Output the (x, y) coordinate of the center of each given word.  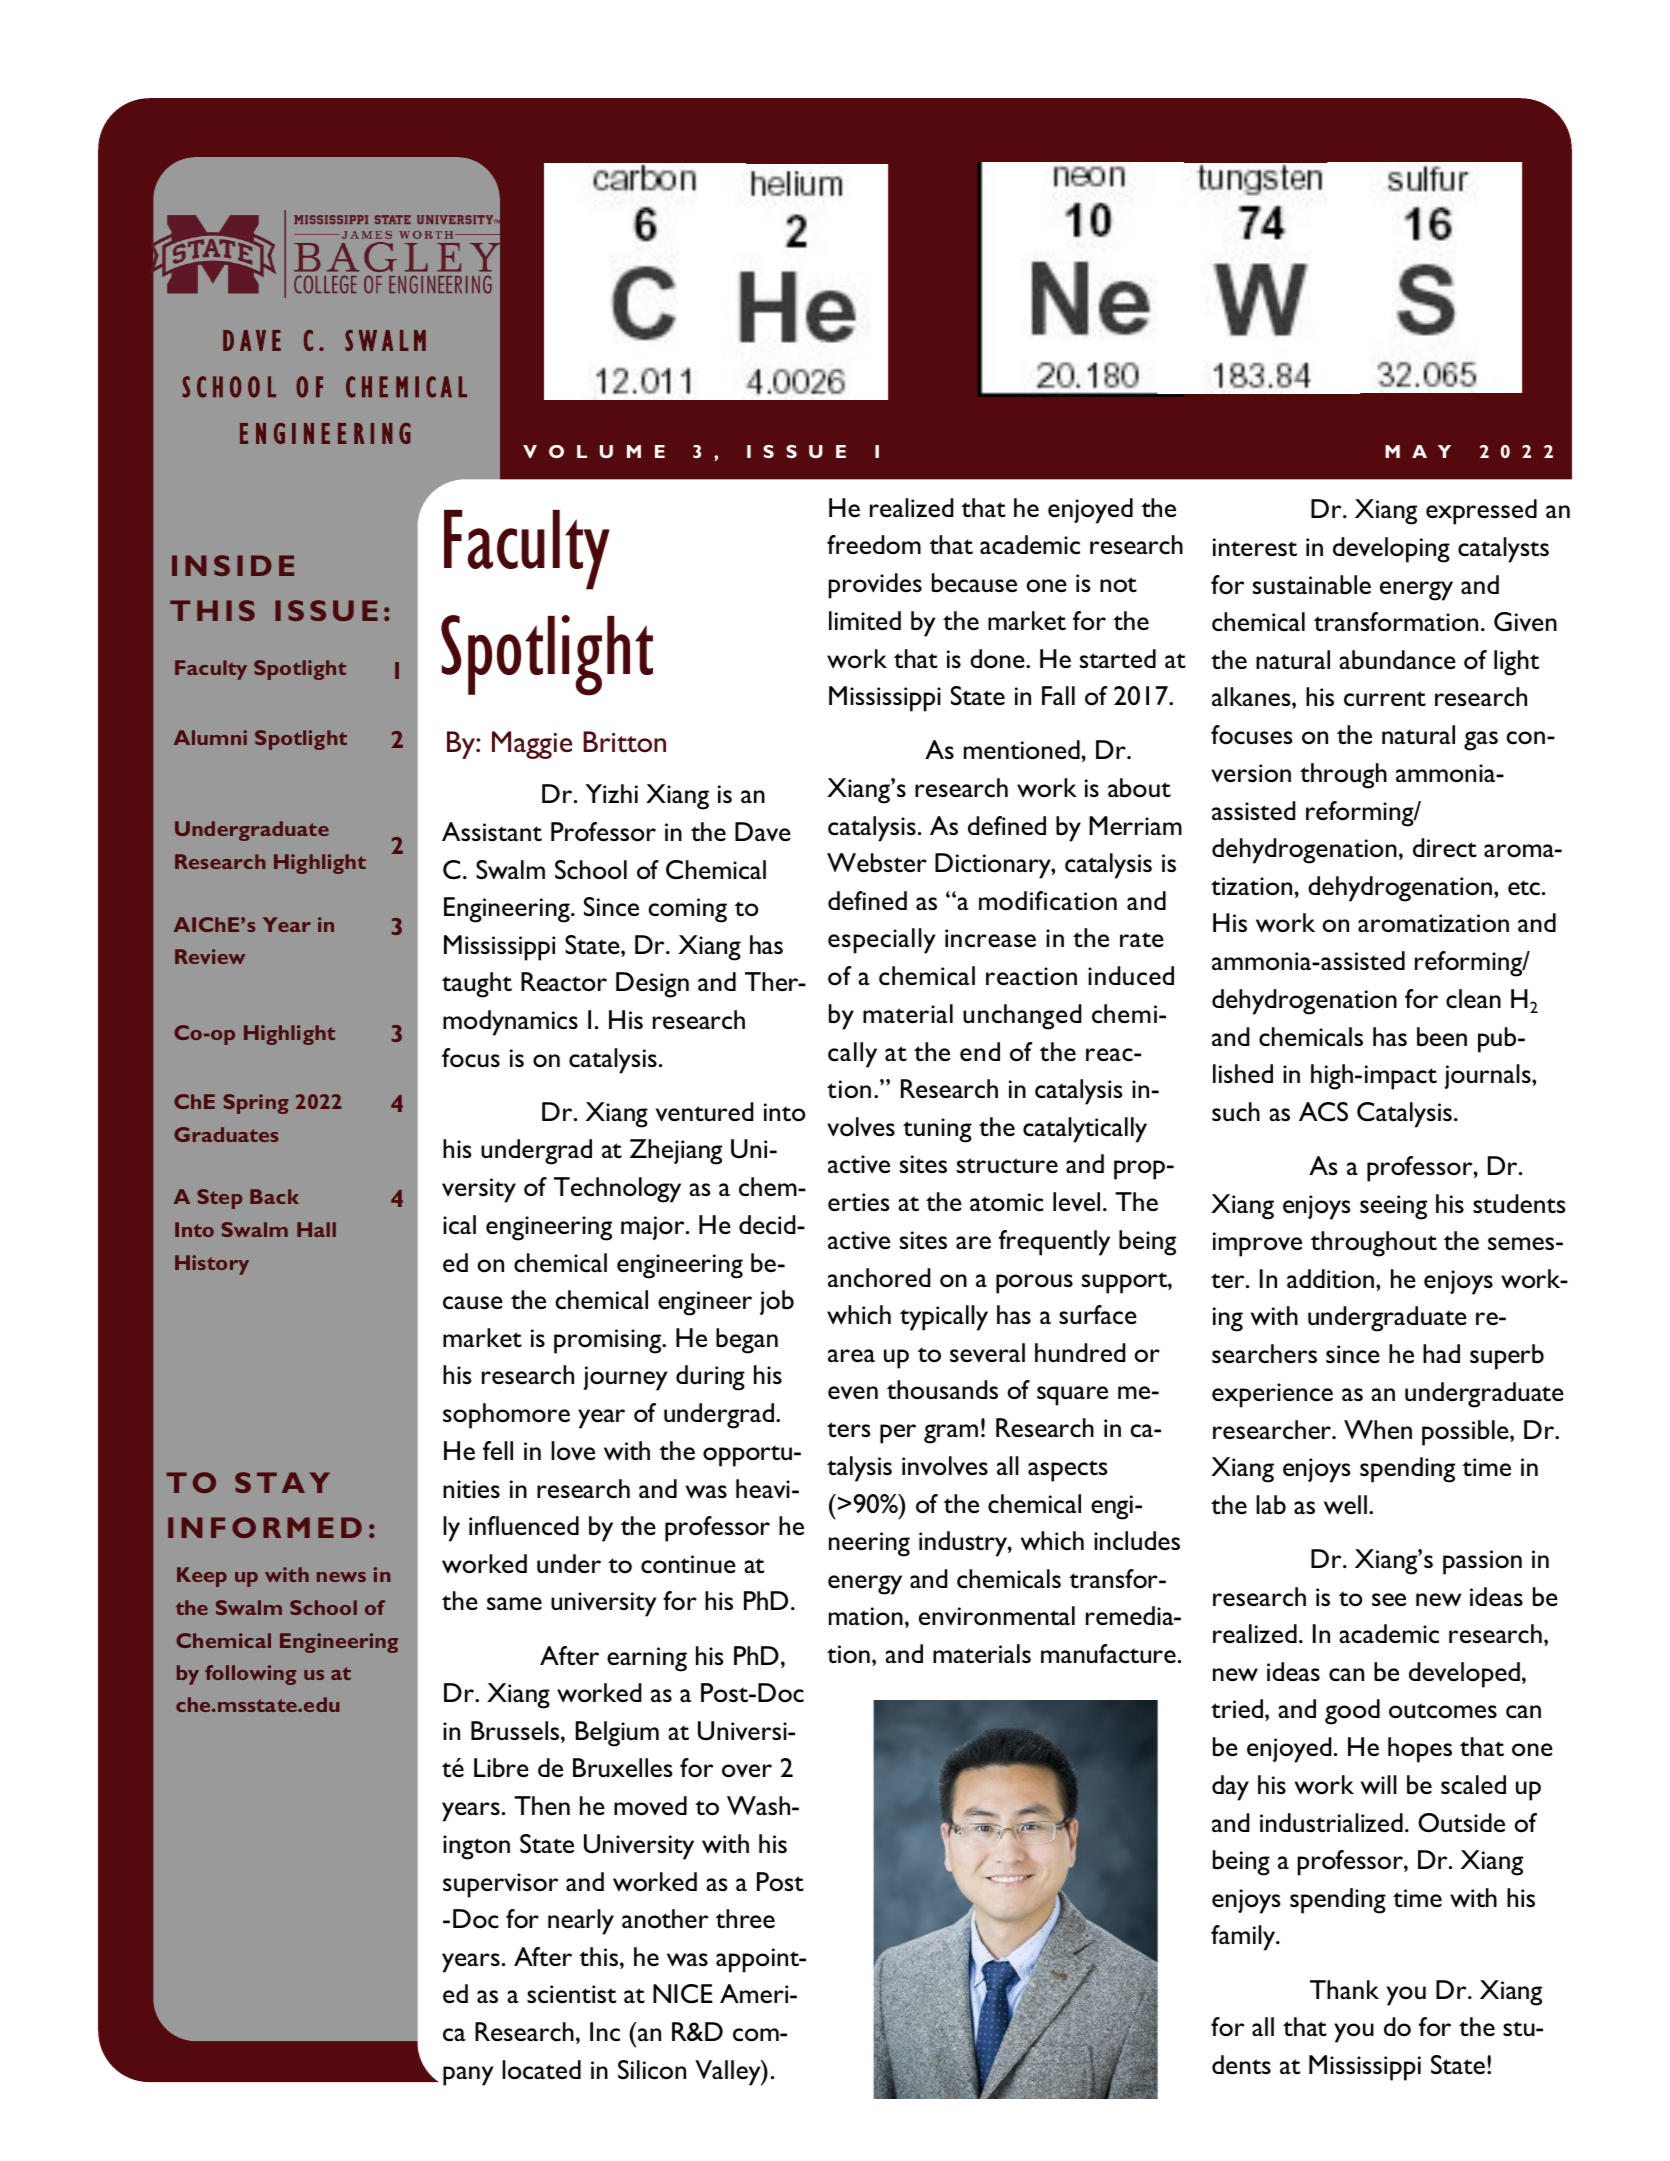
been (1442, 1036)
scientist (571, 1994)
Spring (256, 1104)
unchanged (1022, 1017)
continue (688, 1564)
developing (1391, 550)
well (1345, 1504)
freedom (874, 544)
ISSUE (326, 610)
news (341, 1577)
